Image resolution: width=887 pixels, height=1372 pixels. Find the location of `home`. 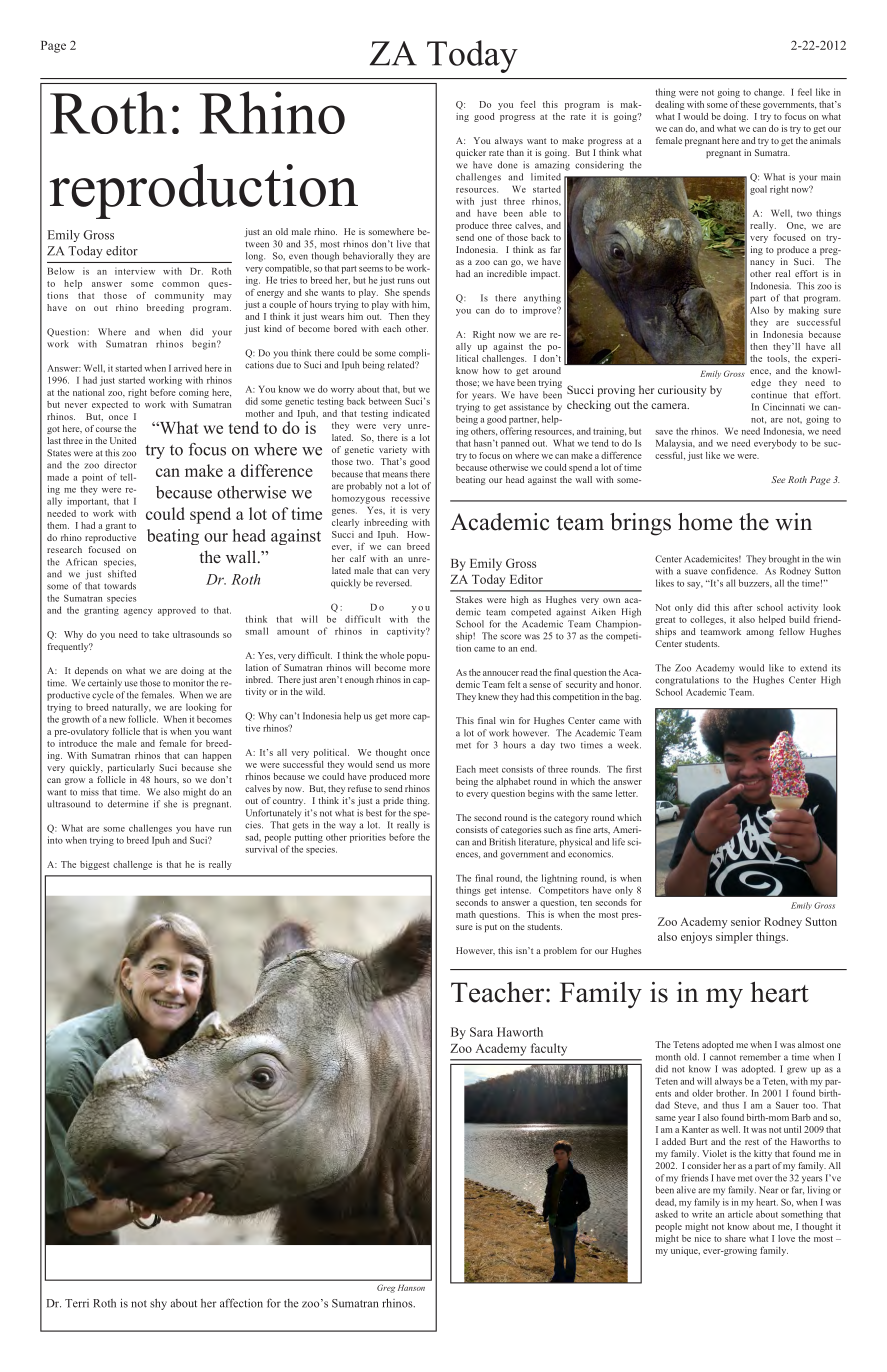

home is located at coordinates (705, 522).
